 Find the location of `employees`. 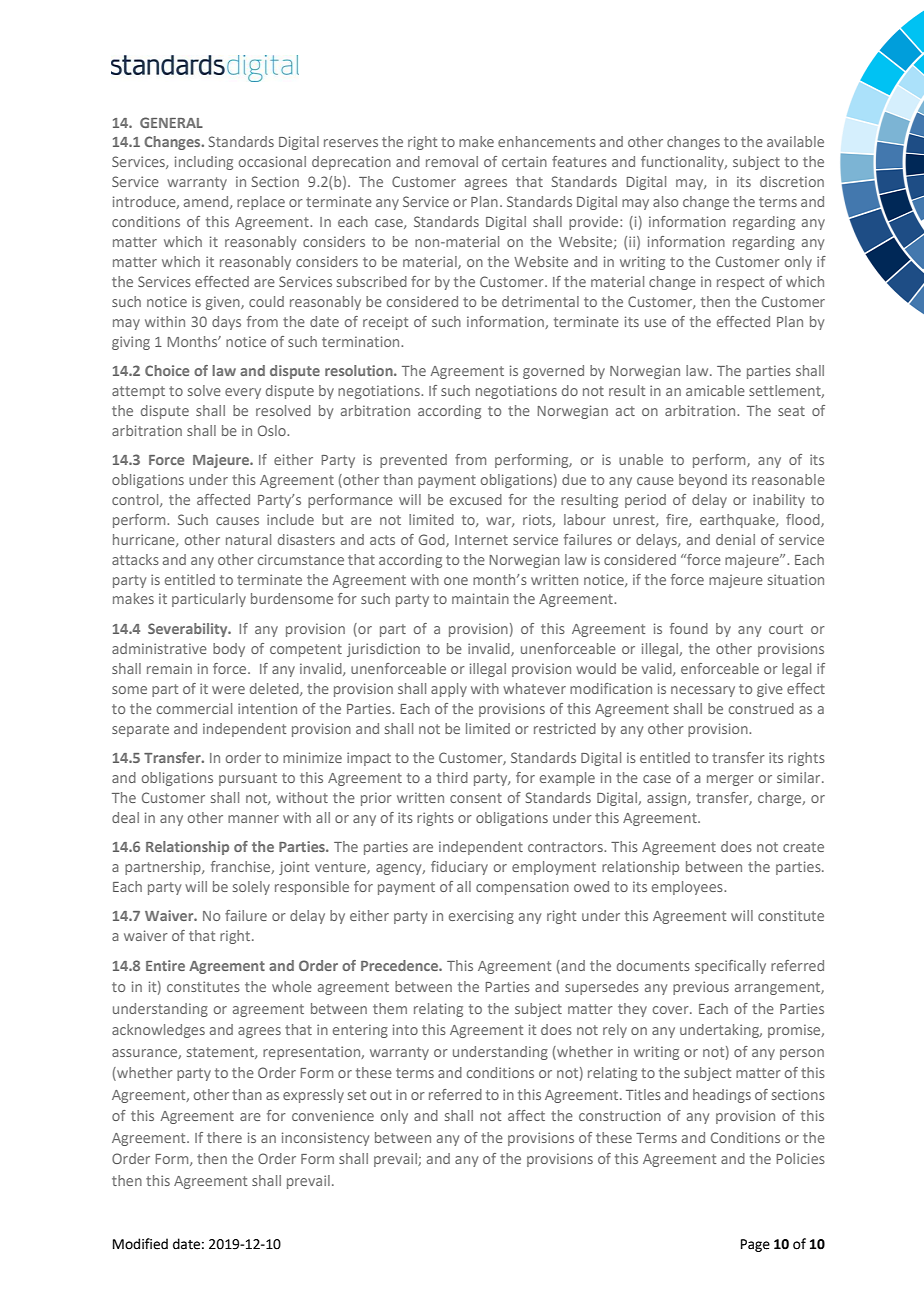

employees is located at coordinates (688, 888).
